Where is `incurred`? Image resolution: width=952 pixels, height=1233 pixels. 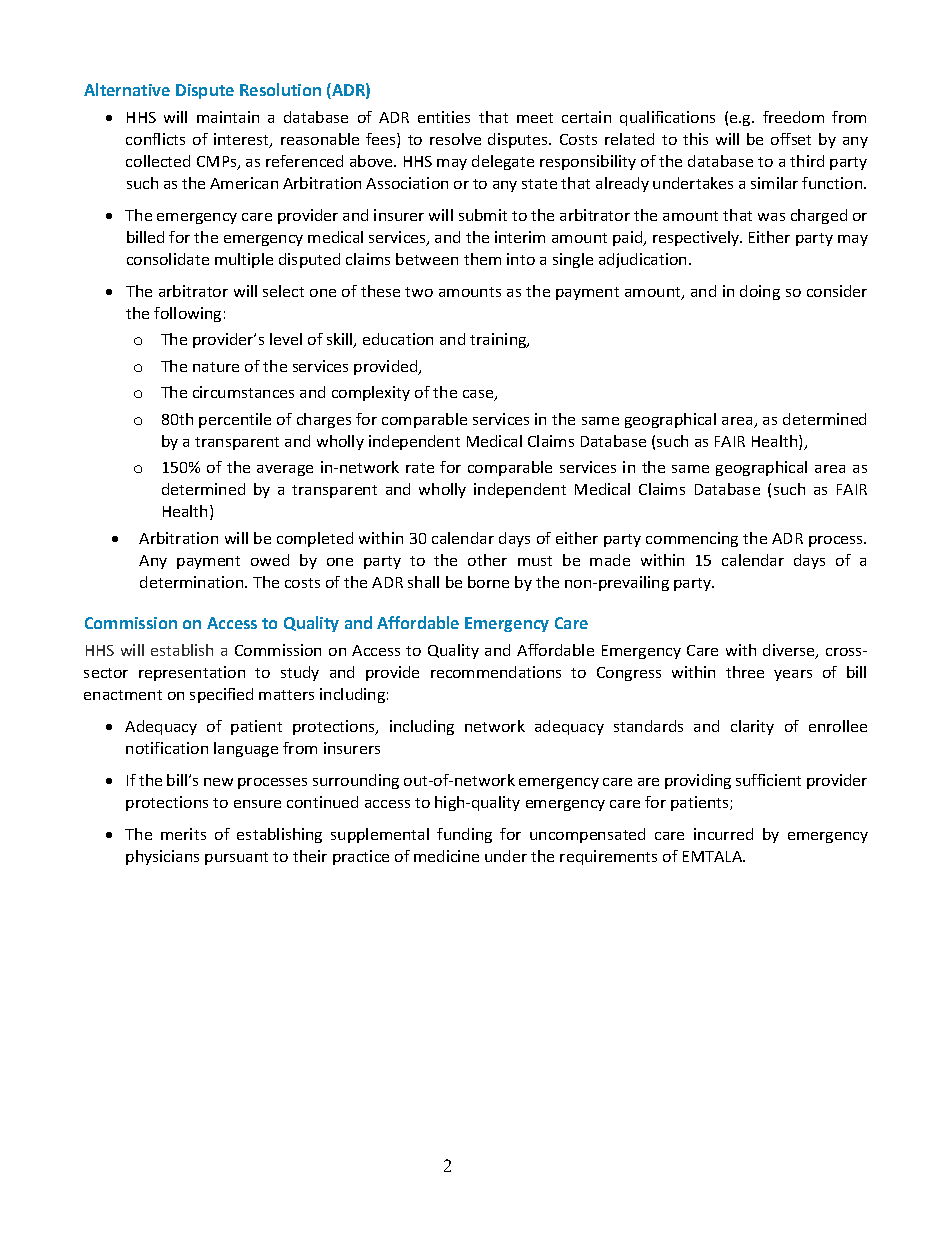
incurred is located at coordinates (723, 834).
